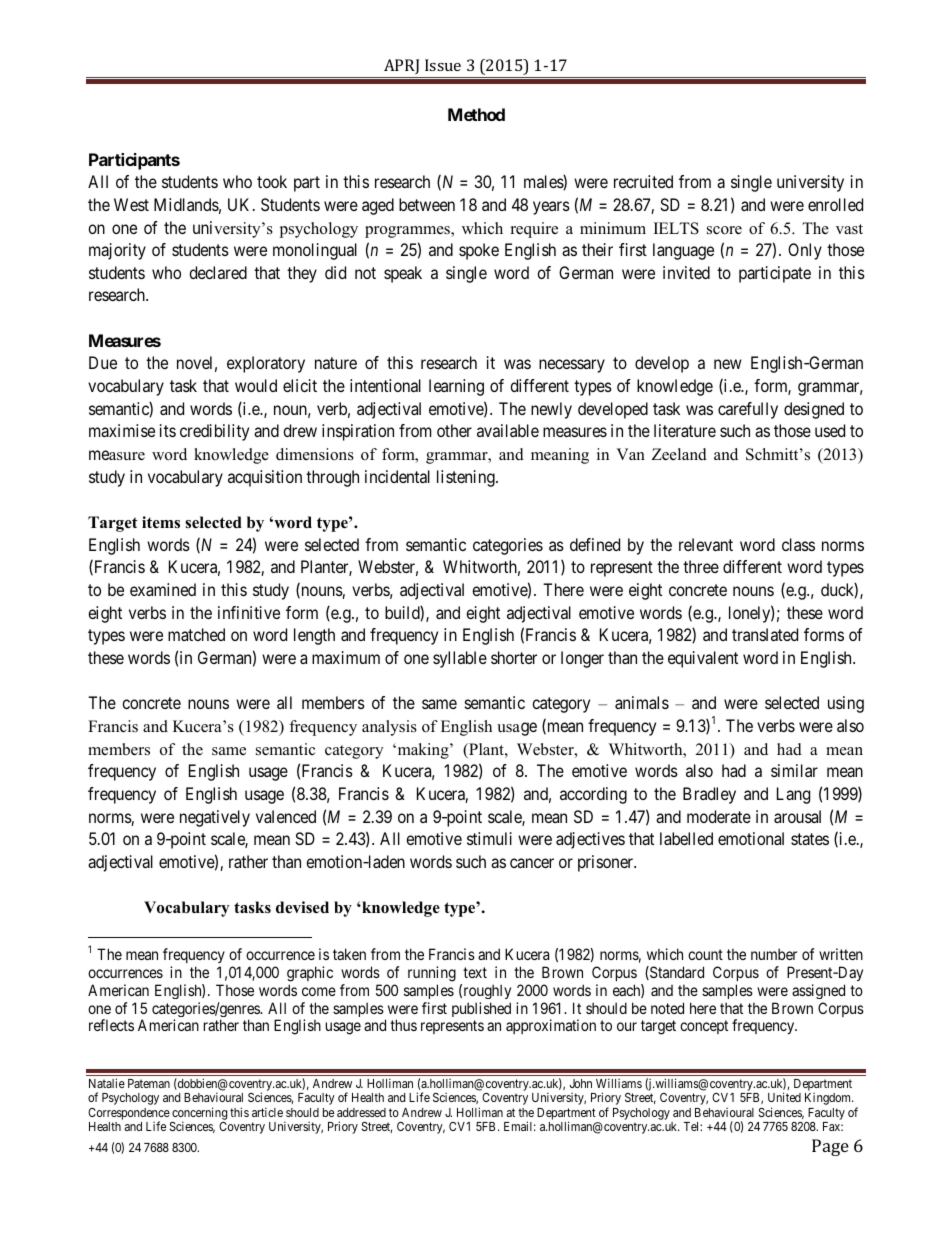 The width and height of the screenshot is (952, 1233). Describe the element at coordinates (161, 522) in the screenshot. I see `items` at that location.
